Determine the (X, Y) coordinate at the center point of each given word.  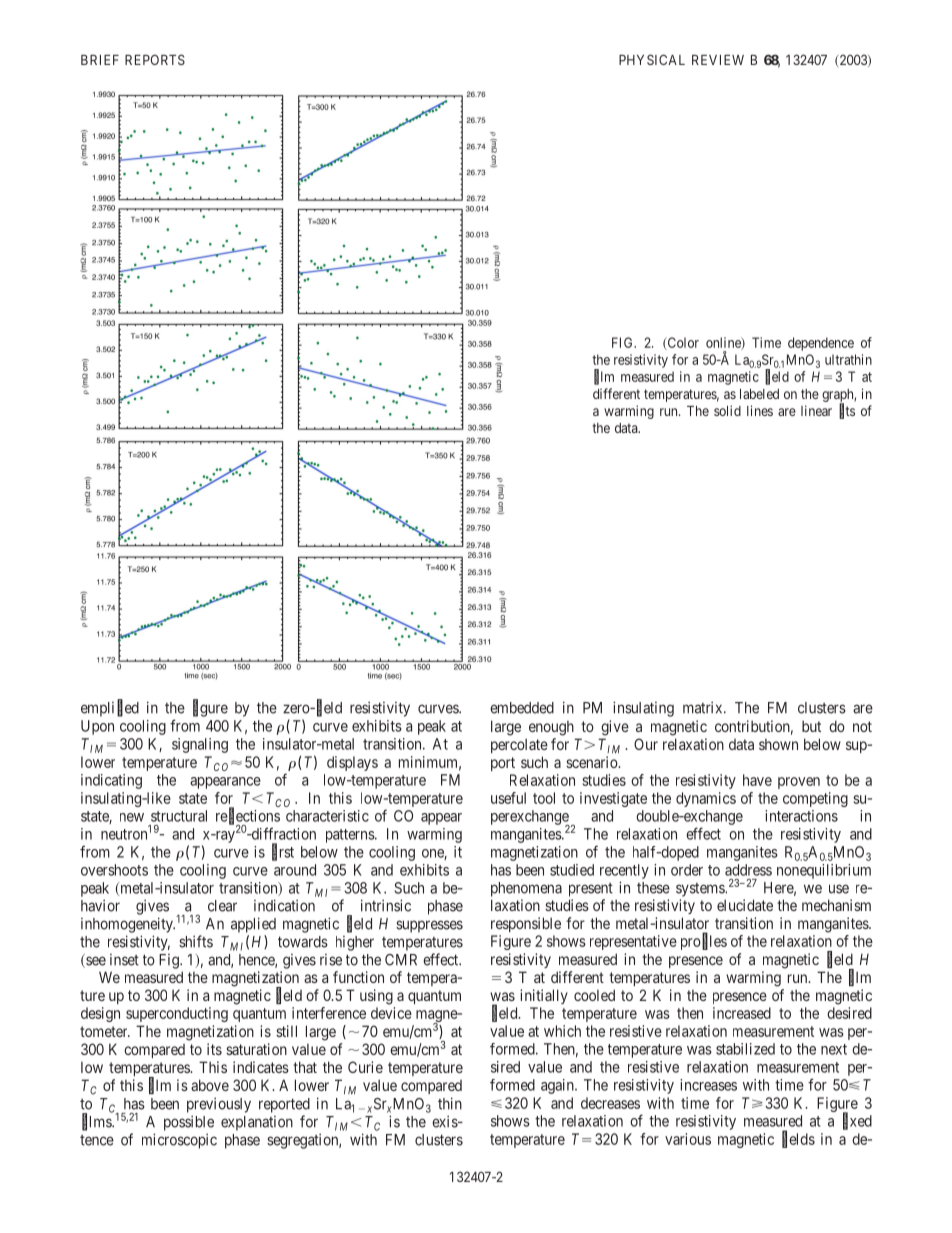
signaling (200, 745)
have (757, 780)
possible (189, 1123)
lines (760, 410)
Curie (365, 1067)
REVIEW (718, 60)
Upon (97, 727)
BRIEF (100, 60)
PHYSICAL (652, 59)
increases (708, 1085)
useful (508, 798)
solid (727, 410)
